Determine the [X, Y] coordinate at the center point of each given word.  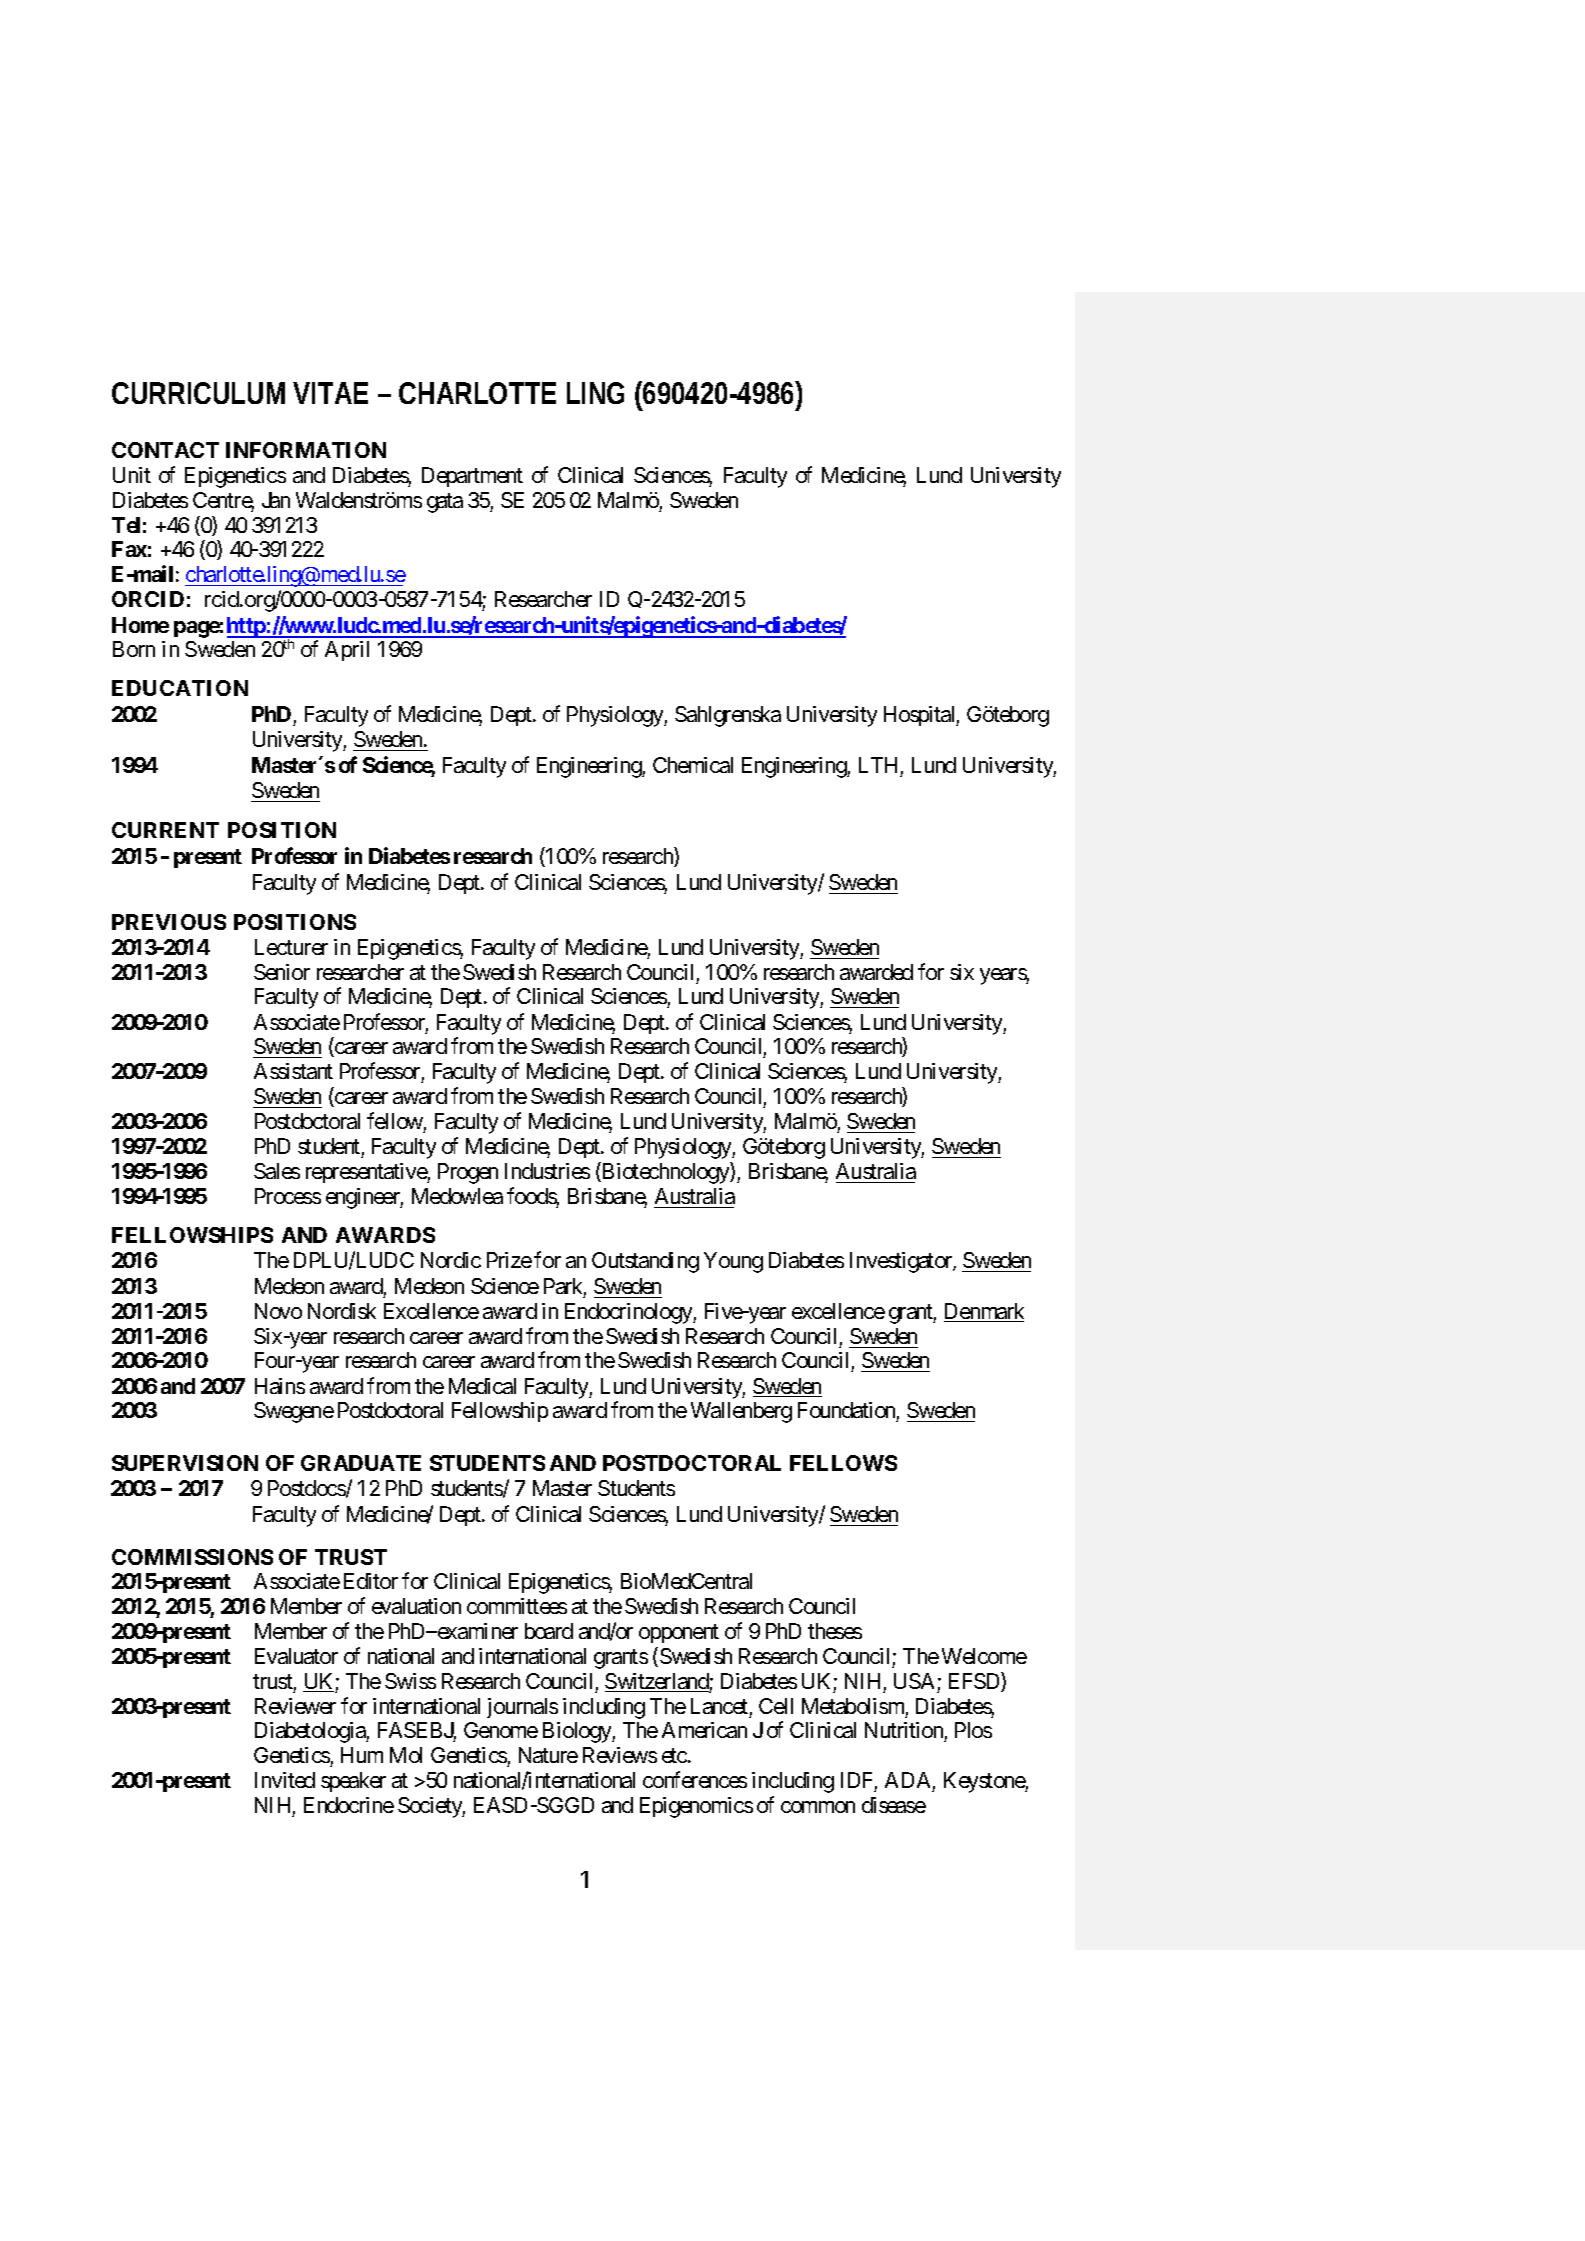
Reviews [620, 1755]
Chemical [693, 765]
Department [472, 477]
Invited [285, 1780]
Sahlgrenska [728, 716]
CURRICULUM [203, 393]
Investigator [902, 1262]
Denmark [984, 1312]
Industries [547, 1171]
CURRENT [165, 830]
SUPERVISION [185, 1463]
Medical [482, 1386]
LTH [878, 765]
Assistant [293, 1071]
